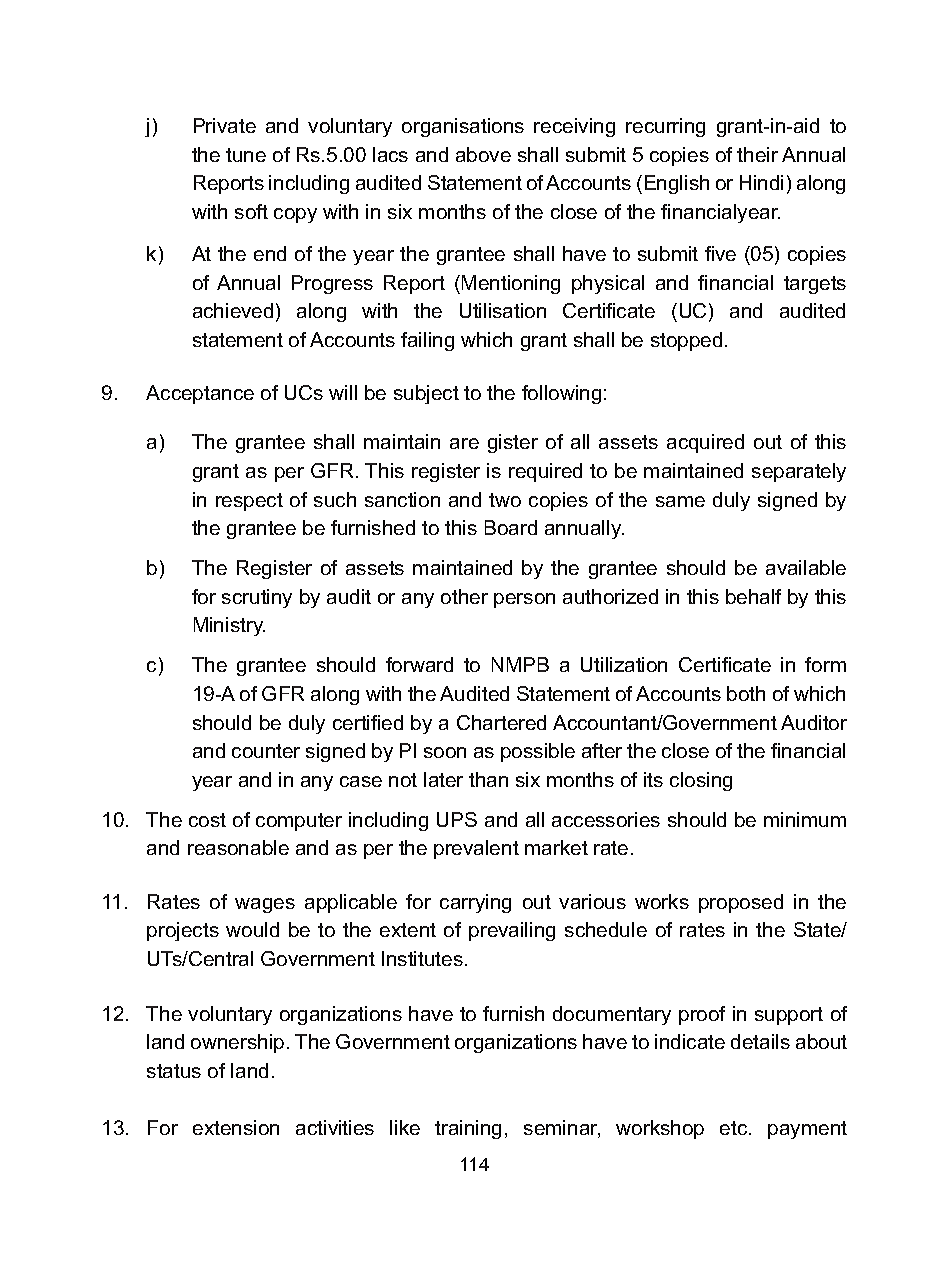 Image resolution: width=949 pixels, height=1288 pixels. Describe the element at coordinates (524, 600) in the screenshot. I see `person` at that location.
